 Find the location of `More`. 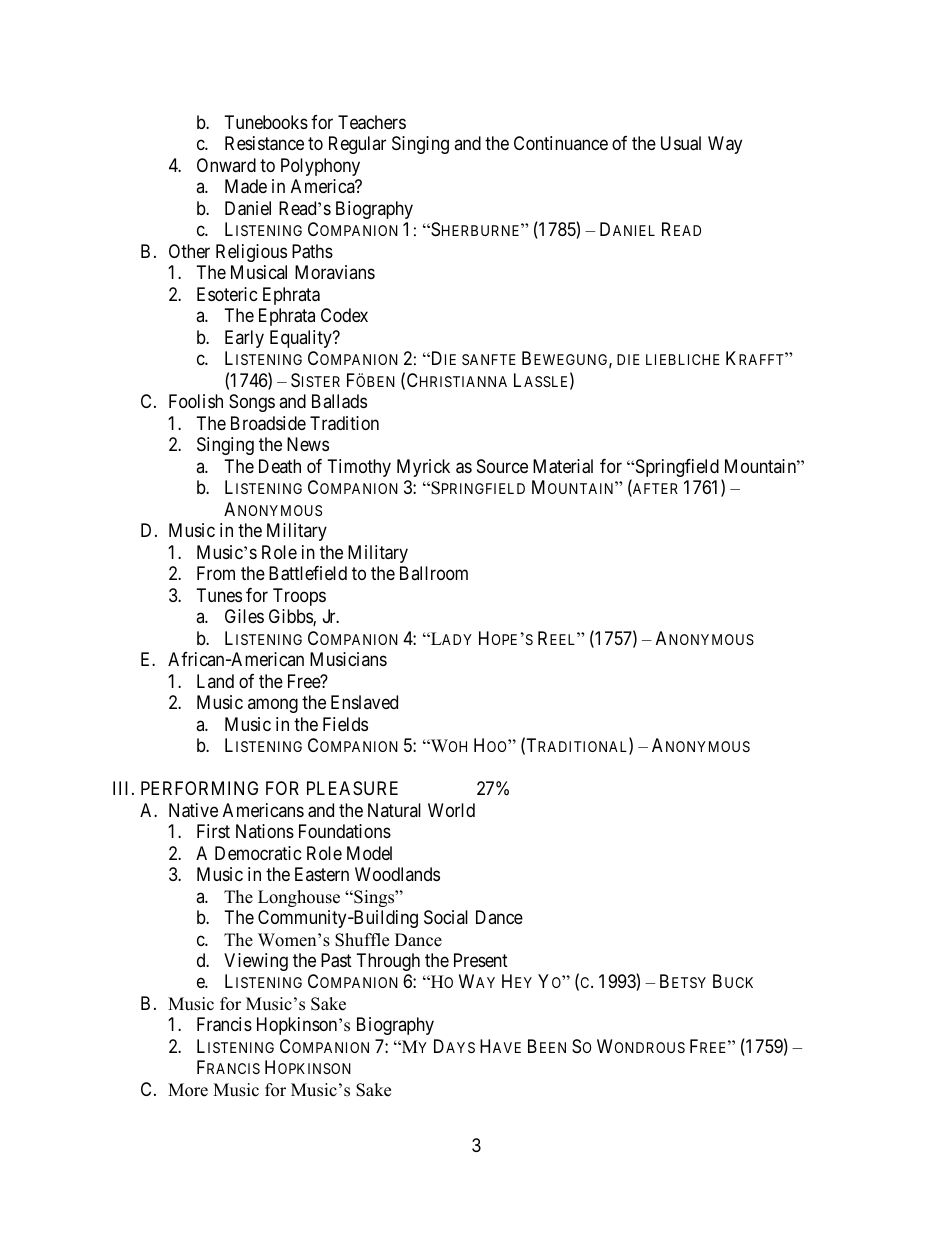

More is located at coordinates (188, 1090).
